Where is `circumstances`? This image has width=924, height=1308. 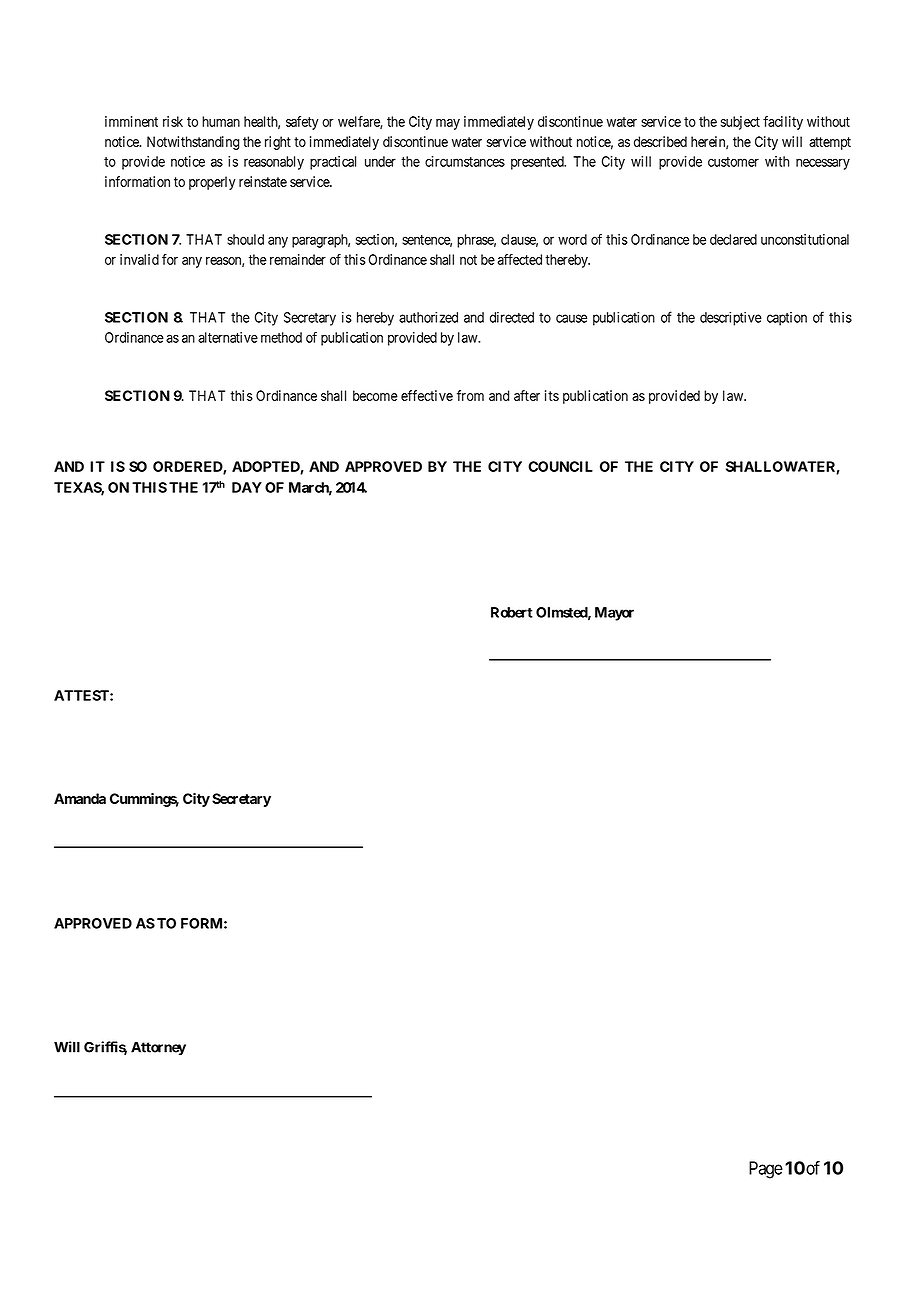
circumstances is located at coordinates (465, 161).
